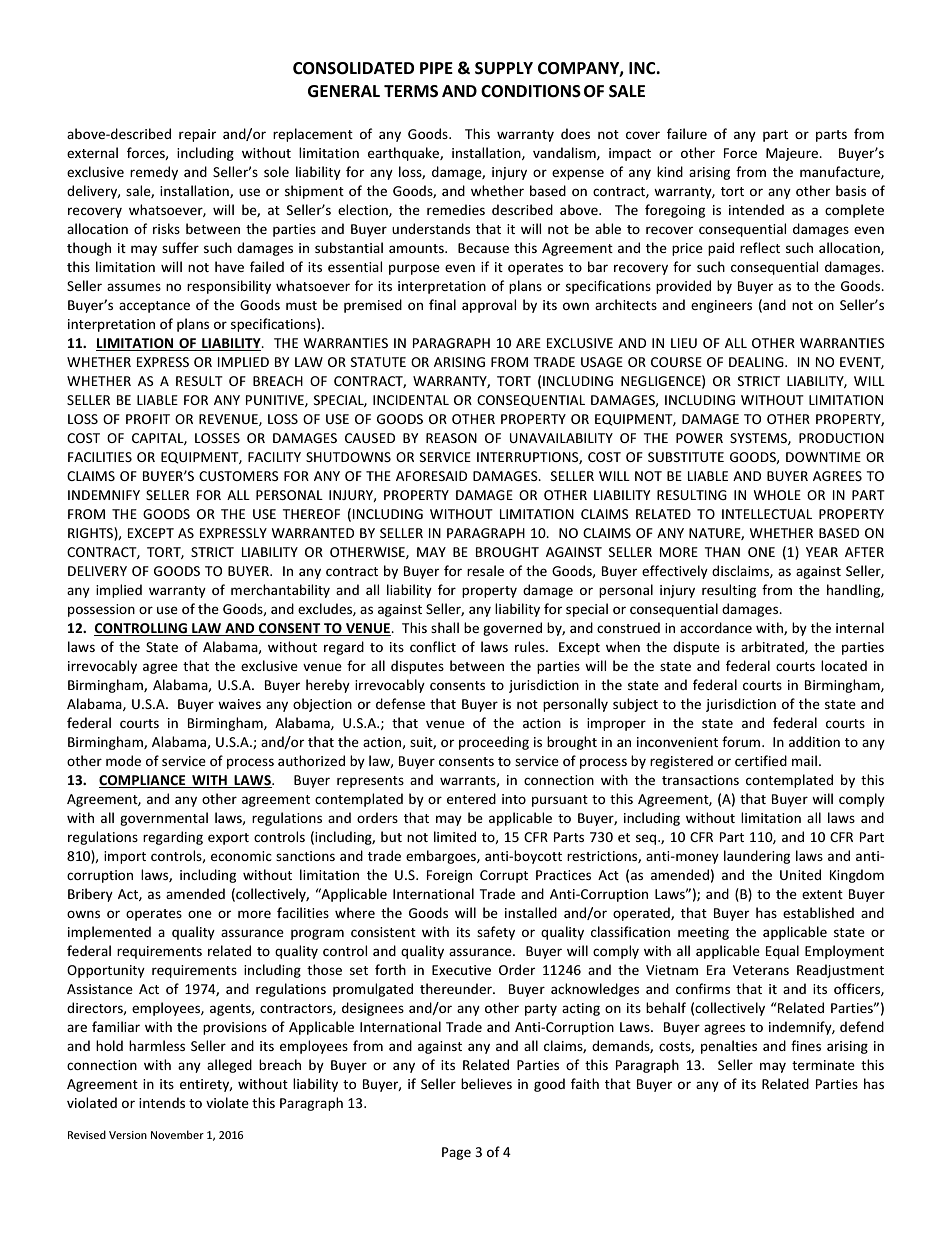 The height and width of the screenshot is (1233, 952). What do you see at coordinates (177, 1134) in the screenshot?
I see `November` at bounding box center [177, 1134].
